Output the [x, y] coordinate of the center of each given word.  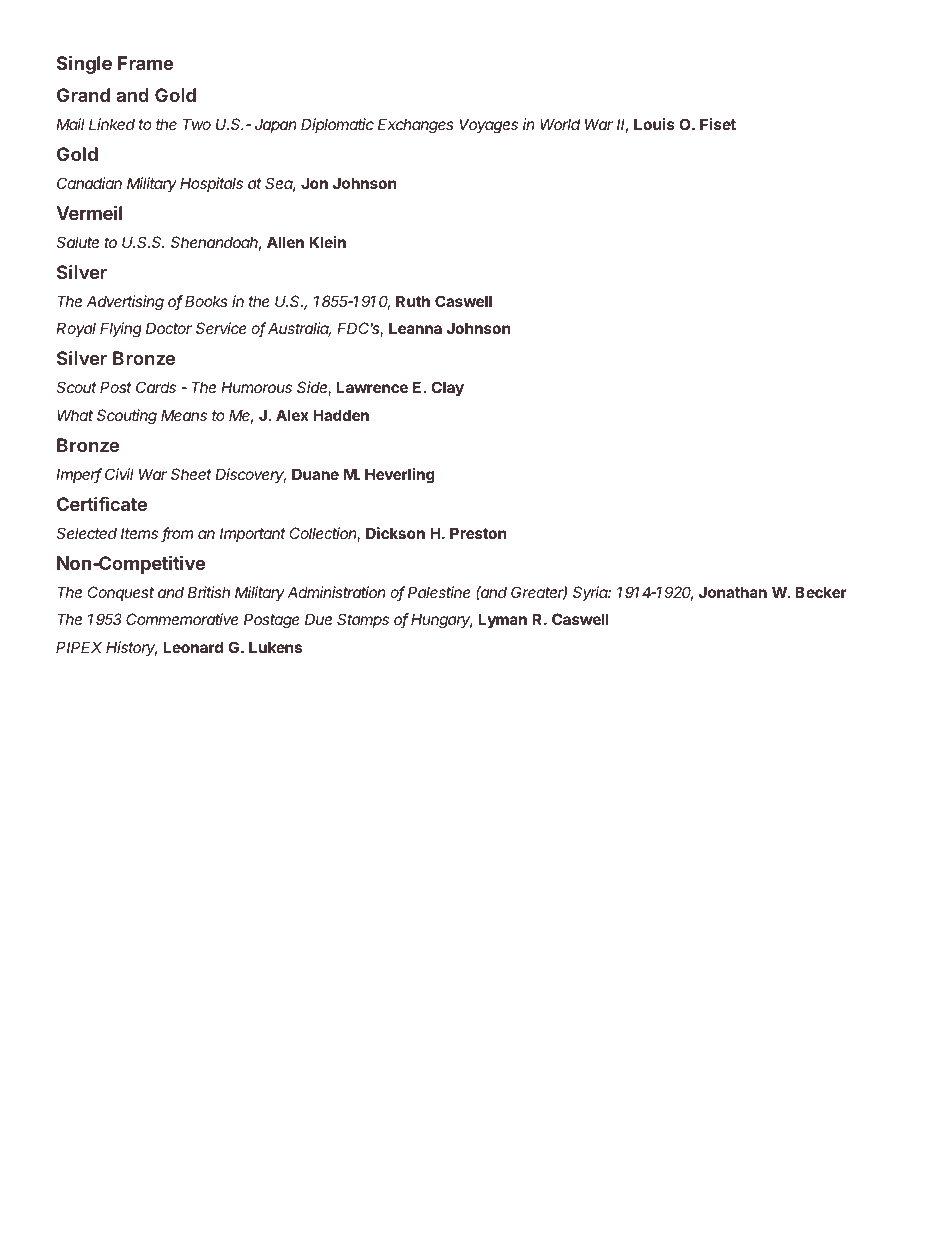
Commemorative [182, 619]
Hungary [442, 621]
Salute [77, 242]
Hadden [341, 415]
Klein [327, 242]
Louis [654, 124]
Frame [145, 63]
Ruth [413, 301]
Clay [447, 388]
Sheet [191, 474]
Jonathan [733, 592]
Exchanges [416, 126]
